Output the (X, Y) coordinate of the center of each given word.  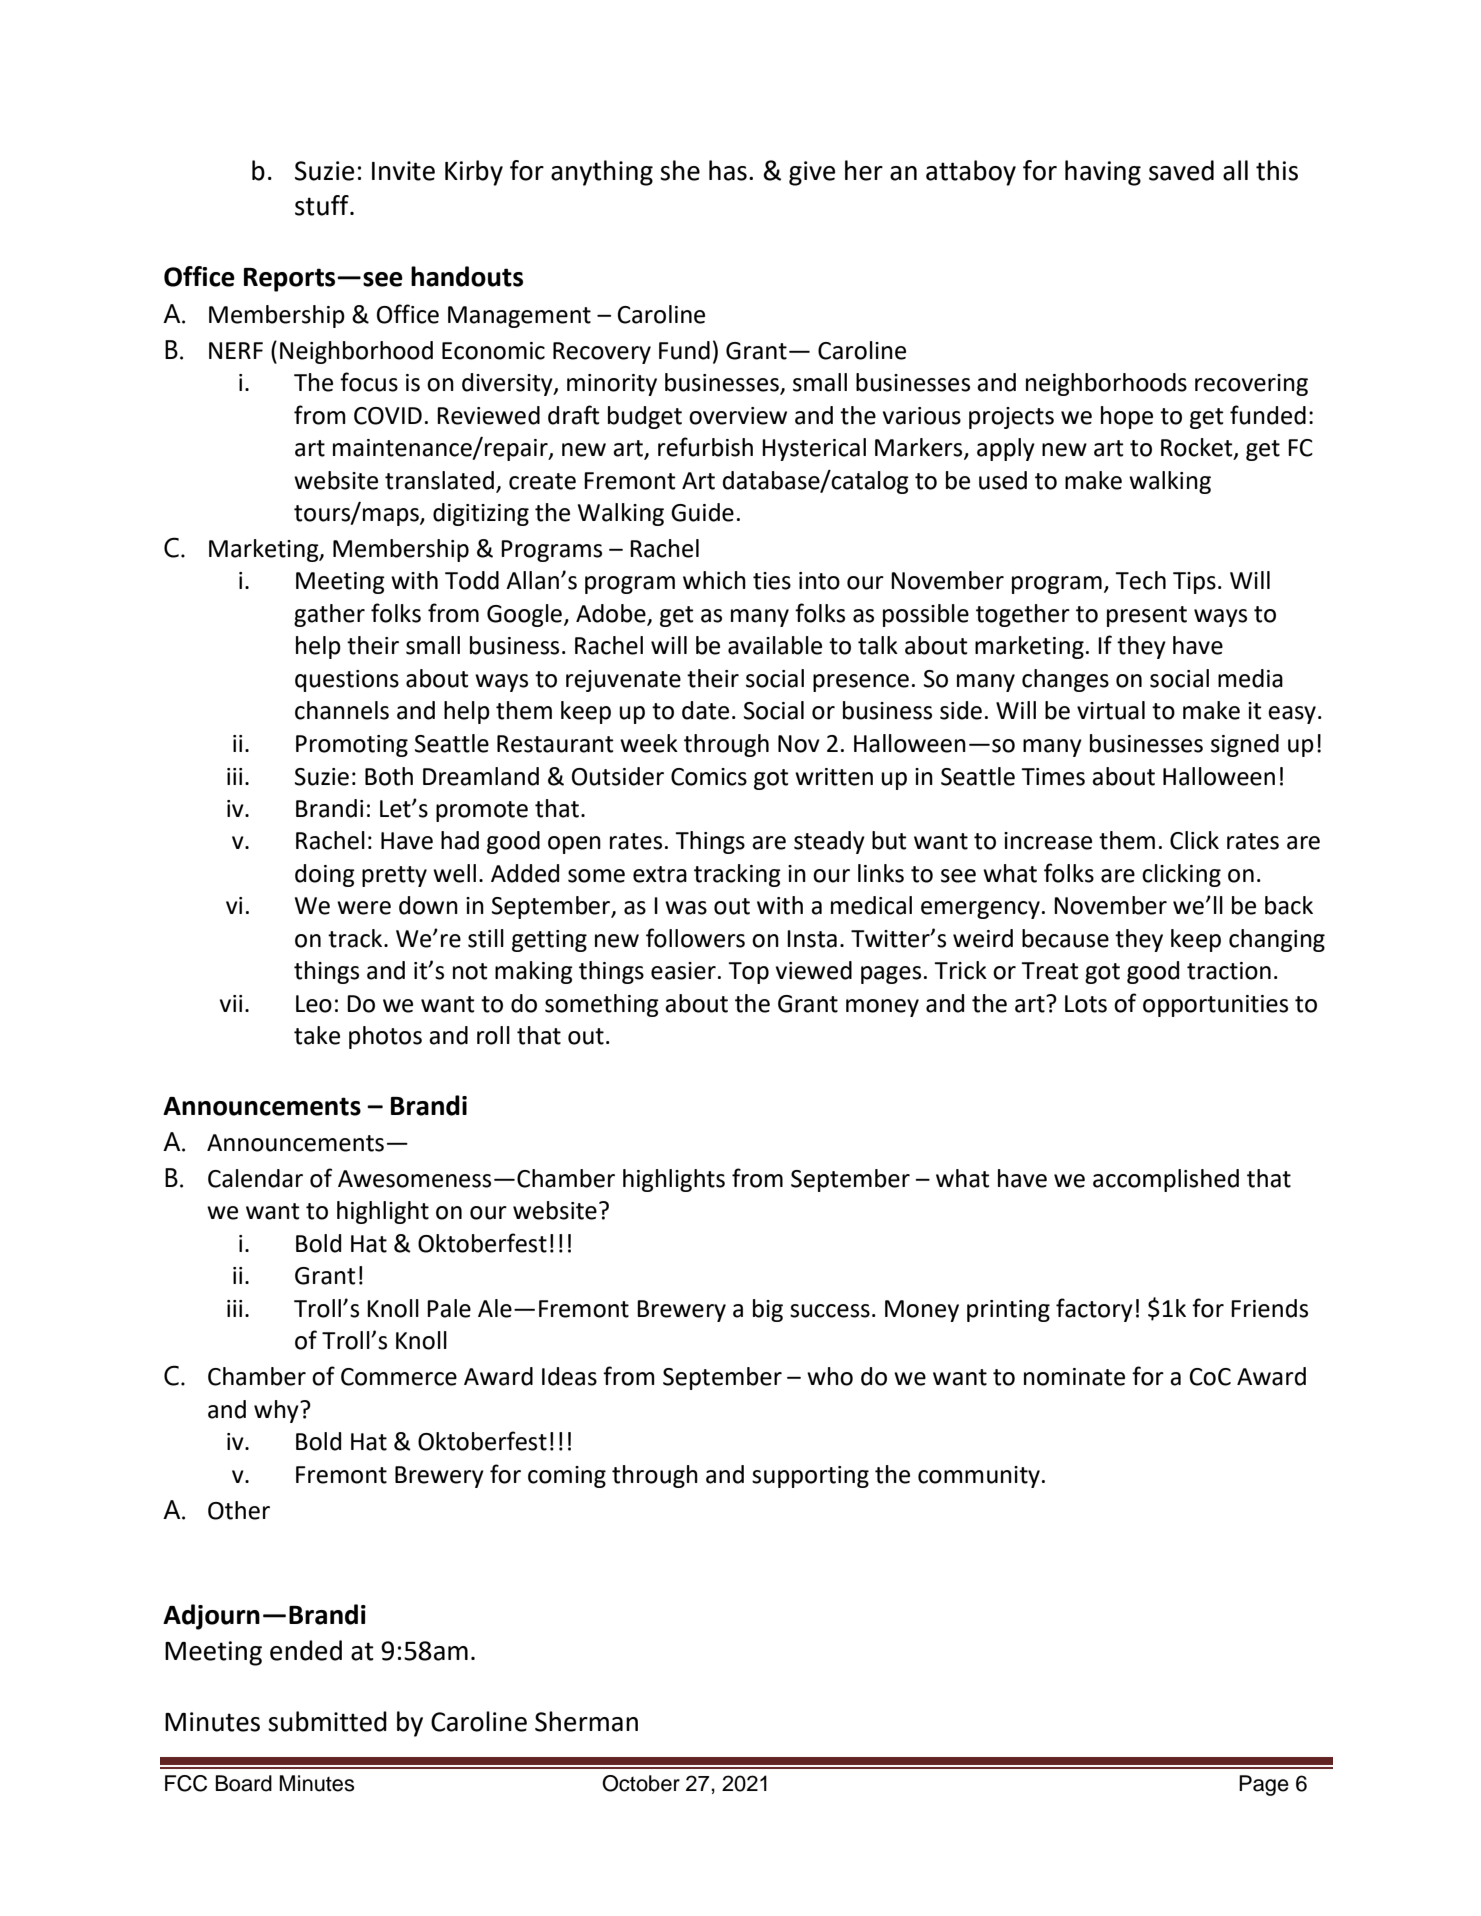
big (768, 1310)
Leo (314, 1004)
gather (329, 615)
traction (1229, 971)
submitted (327, 1721)
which (714, 580)
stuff (323, 205)
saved (1181, 170)
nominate (1074, 1377)
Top (748, 973)
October (641, 1783)
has (728, 170)
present (1147, 616)
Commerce (399, 1377)
